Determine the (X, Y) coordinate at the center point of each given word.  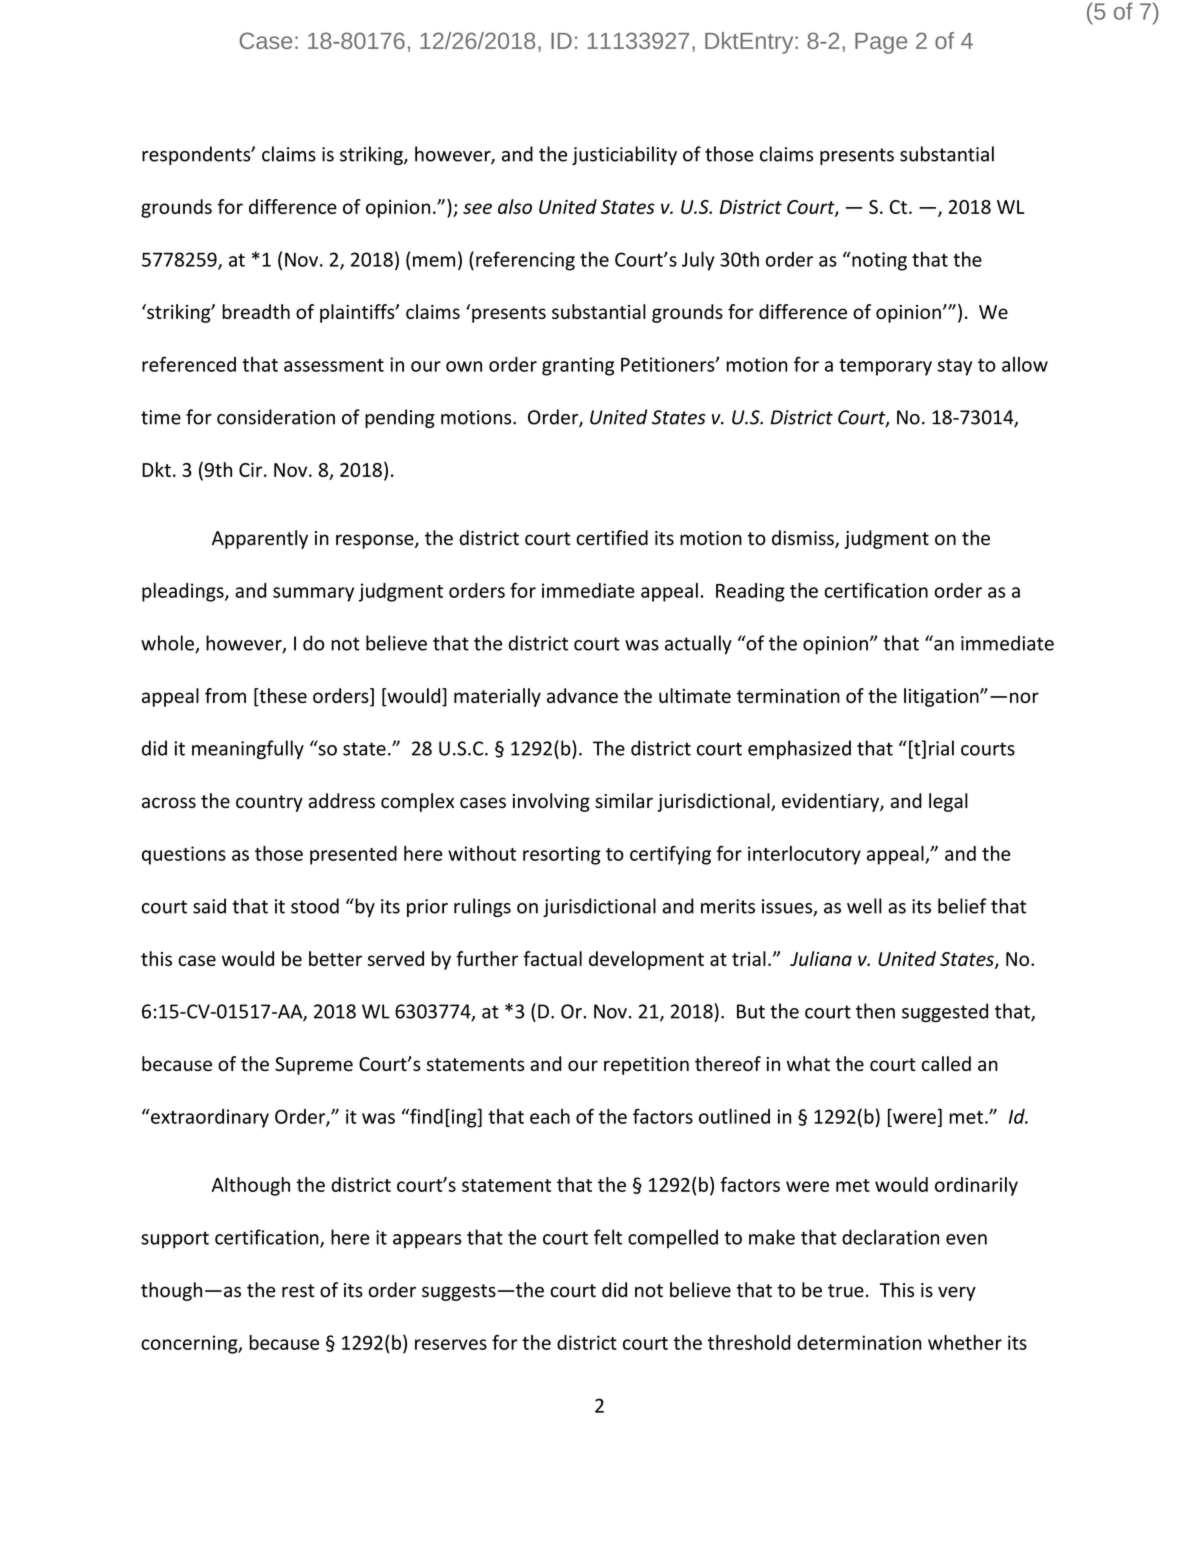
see (477, 208)
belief (962, 906)
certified (612, 538)
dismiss (804, 539)
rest (298, 1291)
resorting (562, 855)
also (515, 206)
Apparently (260, 539)
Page (881, 43)
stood (315, 906)
